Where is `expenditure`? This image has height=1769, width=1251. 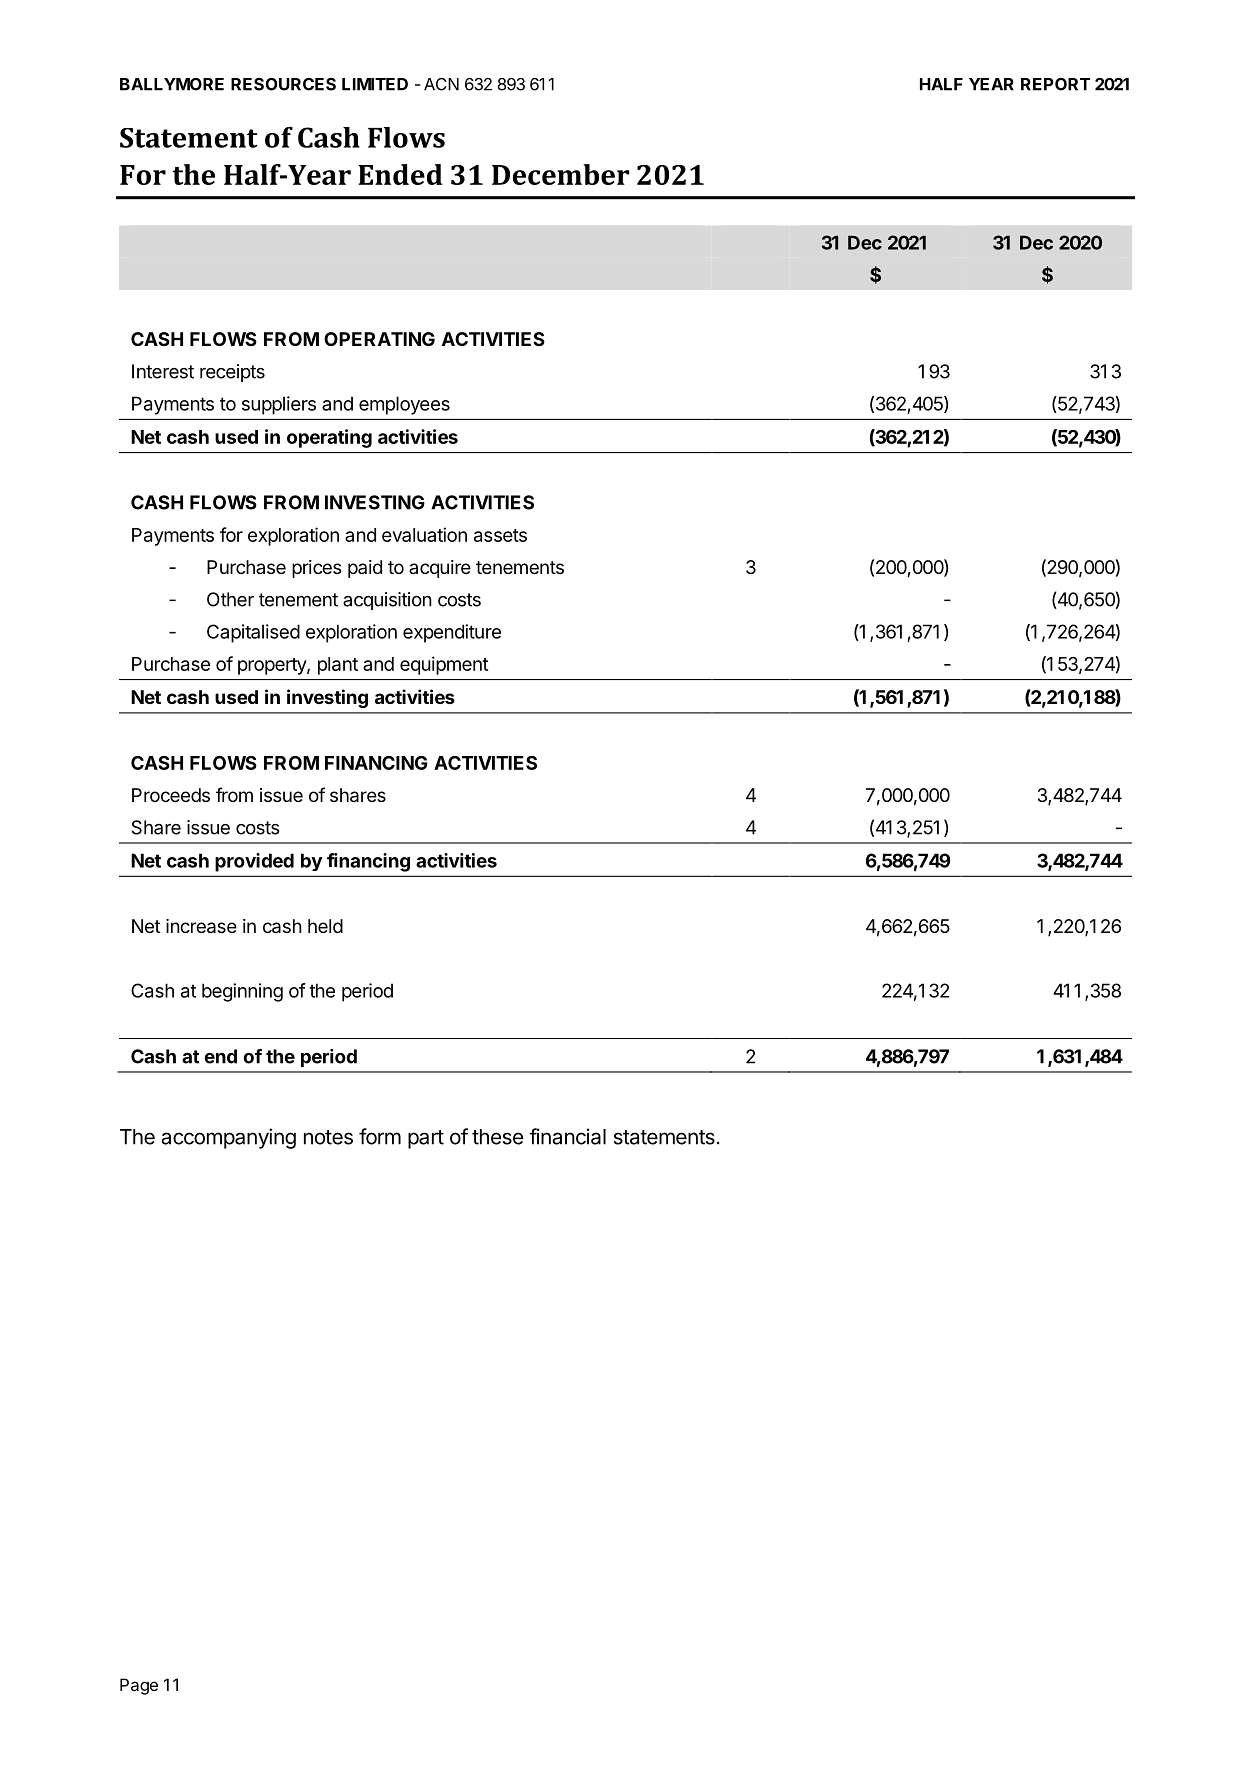 expenditure is located at coordinates (452, 633).
